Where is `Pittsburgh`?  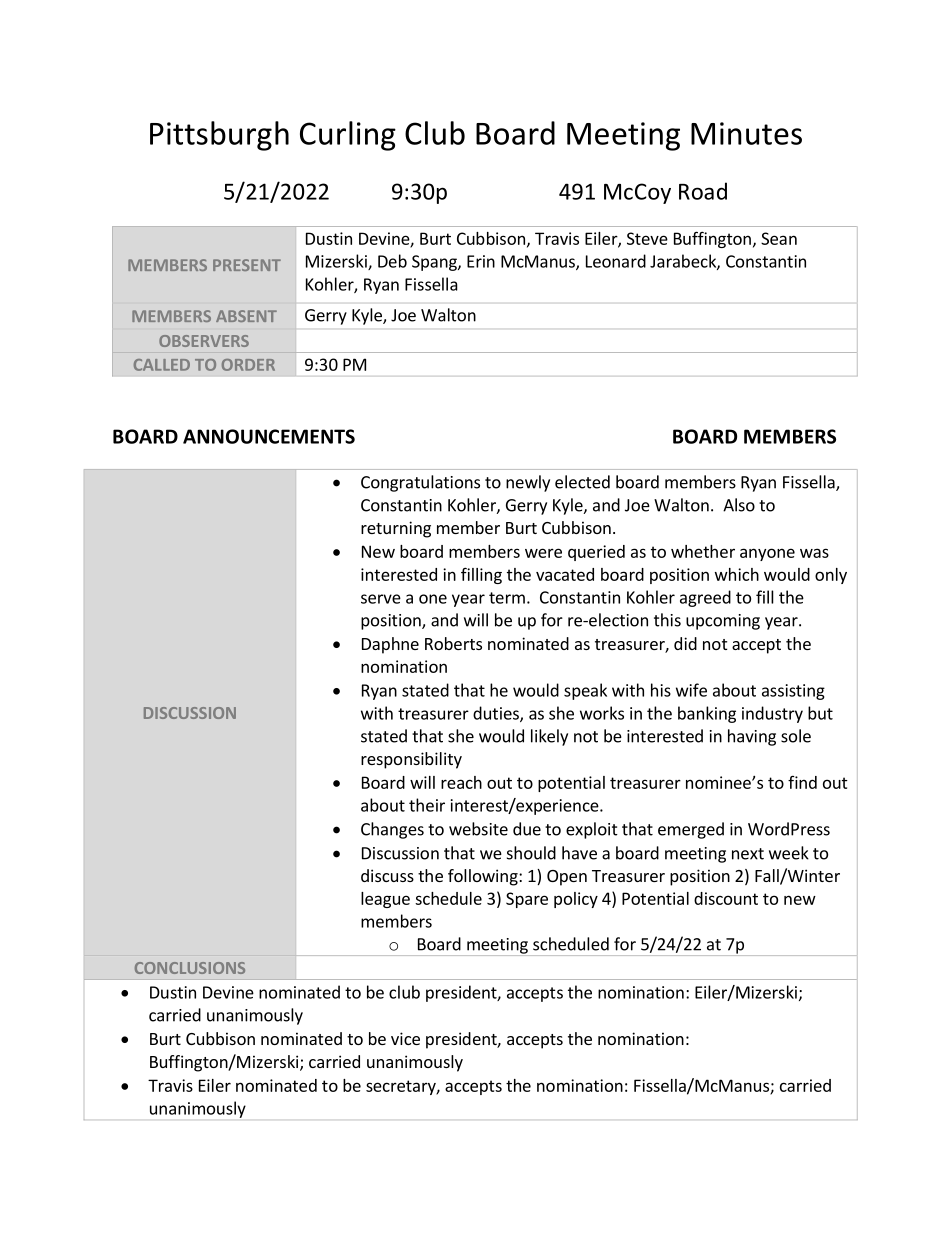 Pittsburgh is located at coordinates (219, 136).
